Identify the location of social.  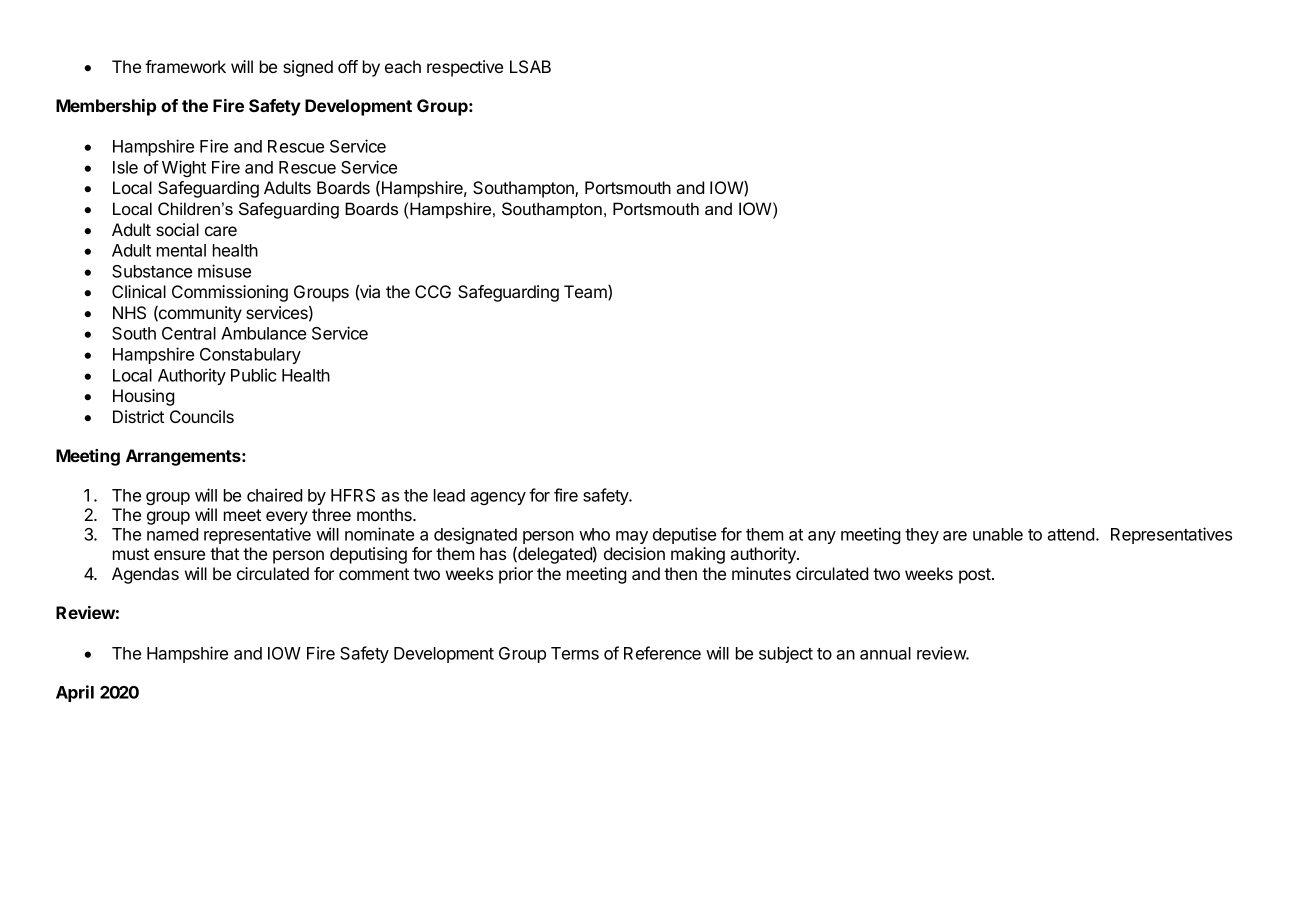
(177, 229).
